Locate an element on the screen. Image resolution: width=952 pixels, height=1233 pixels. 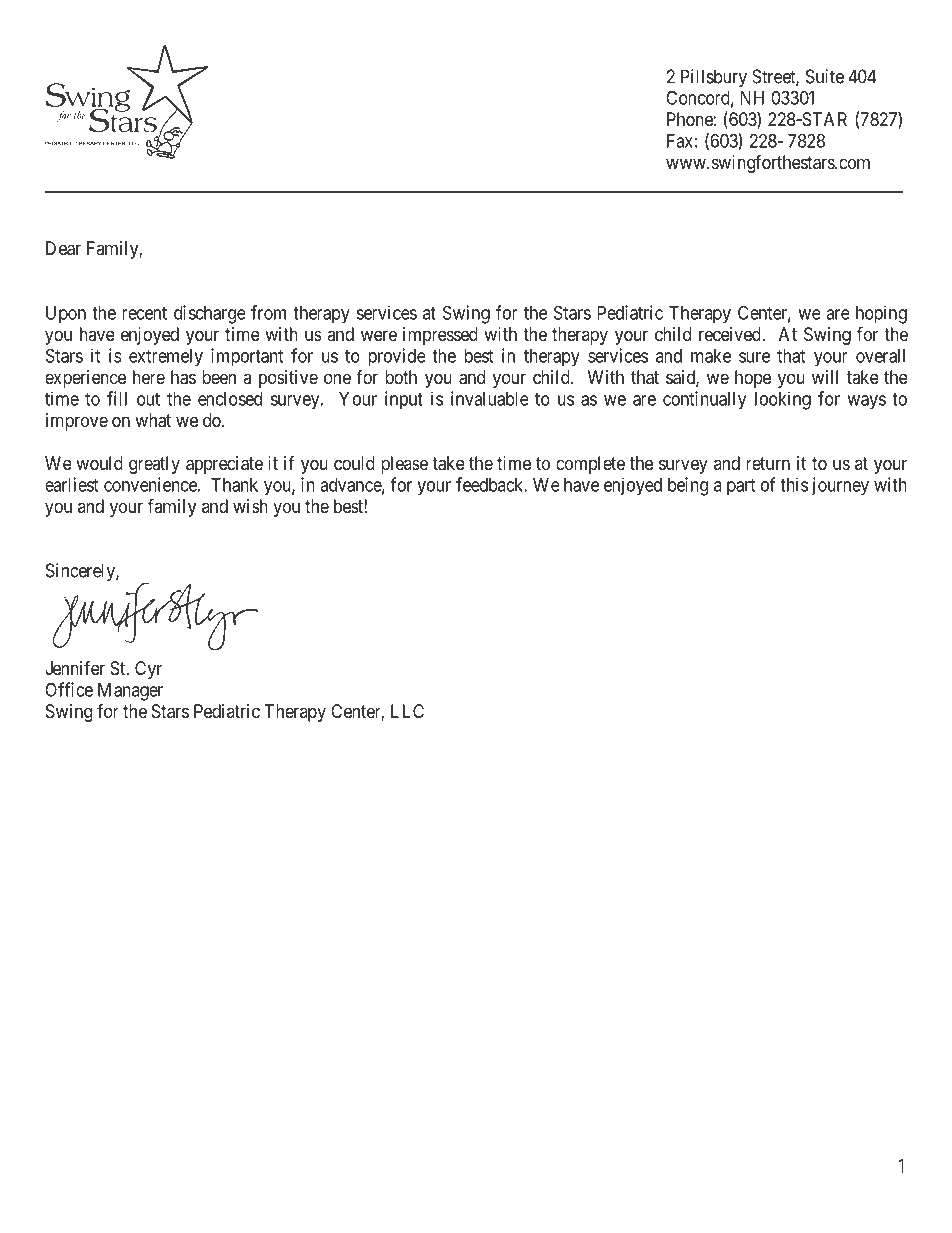
Pillsbury is located at coordinates (714, 78).
